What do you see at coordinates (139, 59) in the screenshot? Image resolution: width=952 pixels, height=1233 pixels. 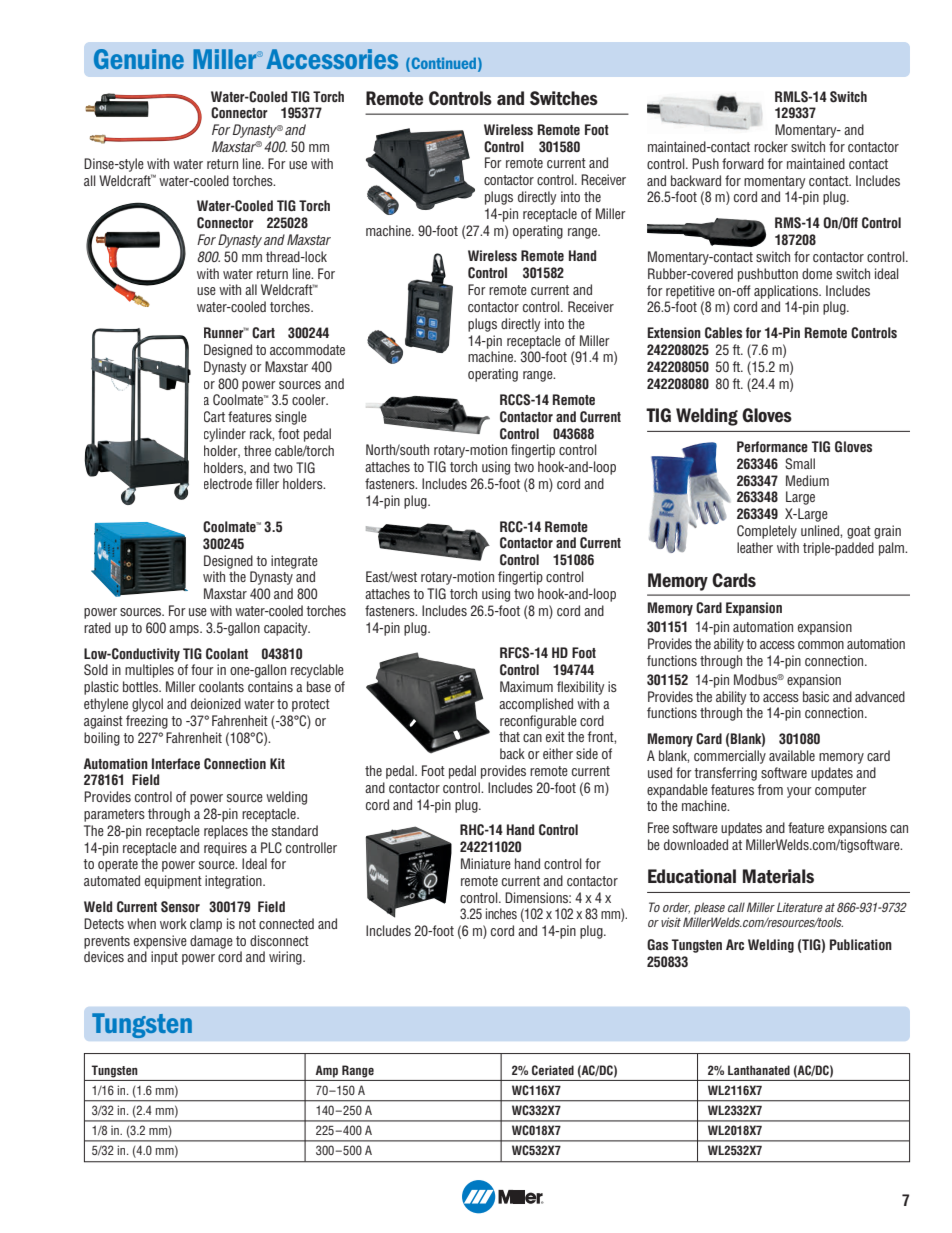 I see `Genuine` at bounding box center [139, 59].
